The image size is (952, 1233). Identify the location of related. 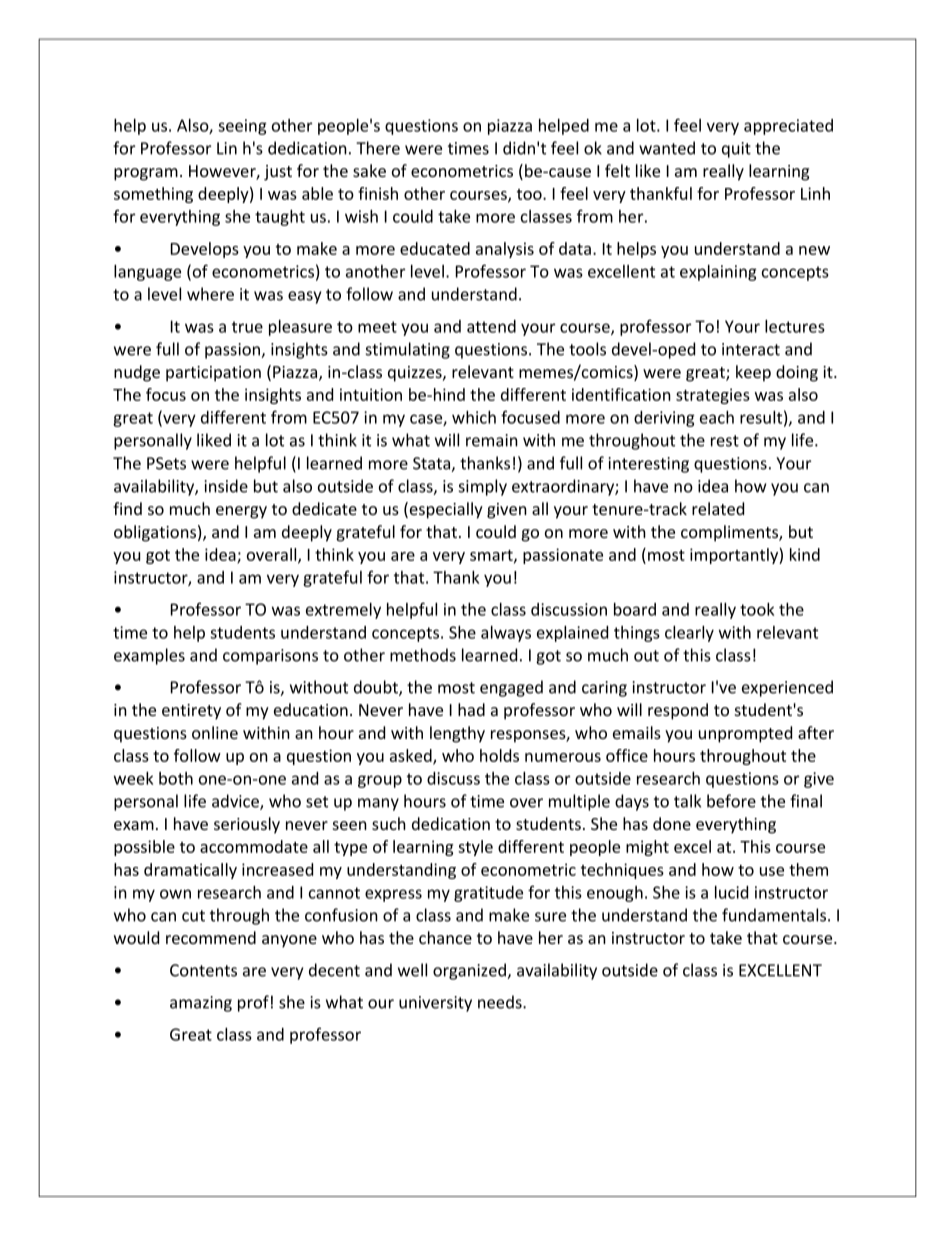
(718, 508).
